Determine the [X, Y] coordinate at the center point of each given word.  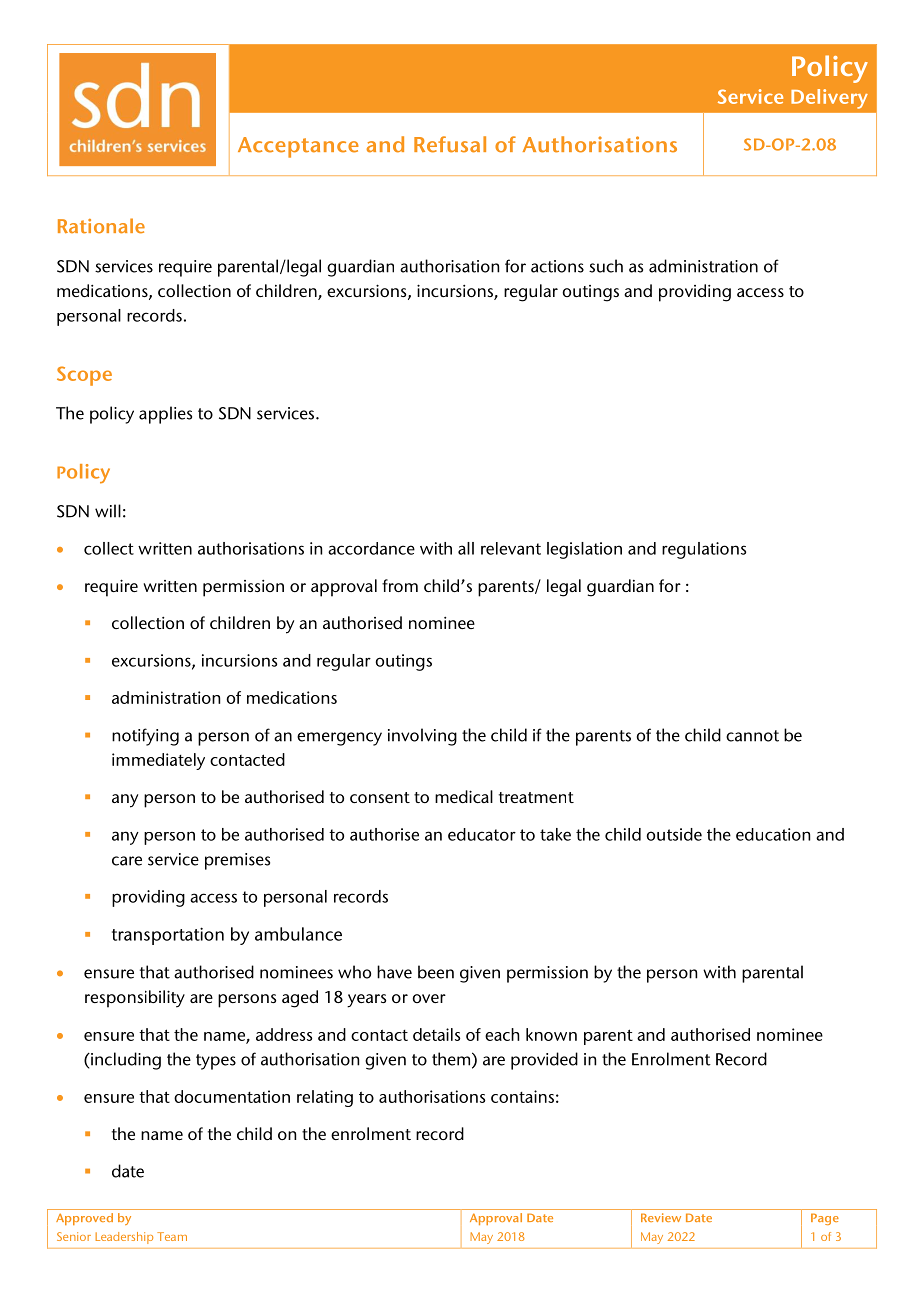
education [773, 834]
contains [522, 1096]
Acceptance [298, 147]
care [127, 861]
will [108, 511]
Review [661, 1217]
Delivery [829, 99]
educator [482, 834]
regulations [704, 550]
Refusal [450, 144]
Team [172, 1236]
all [466, 548]
